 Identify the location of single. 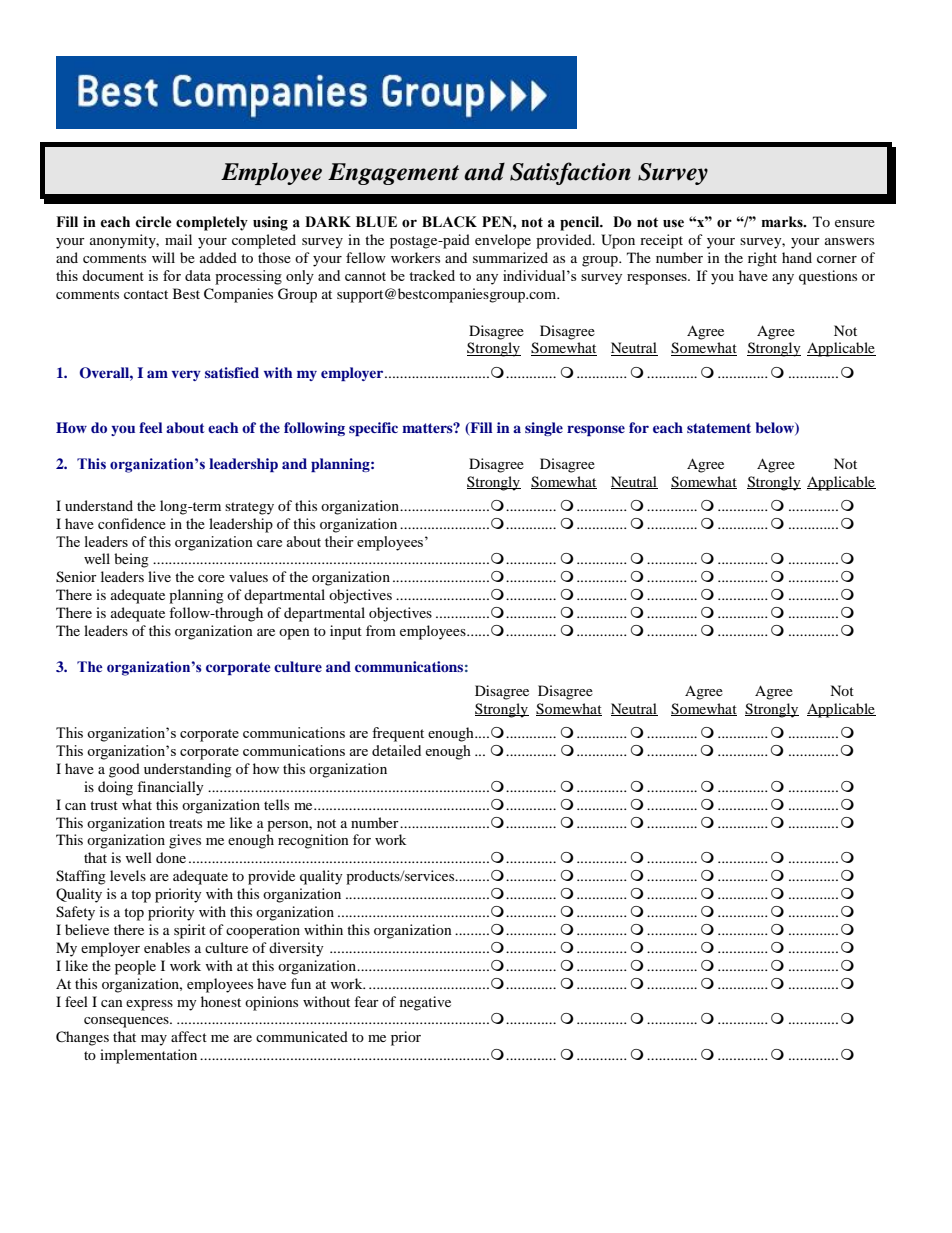
(544, 429).
